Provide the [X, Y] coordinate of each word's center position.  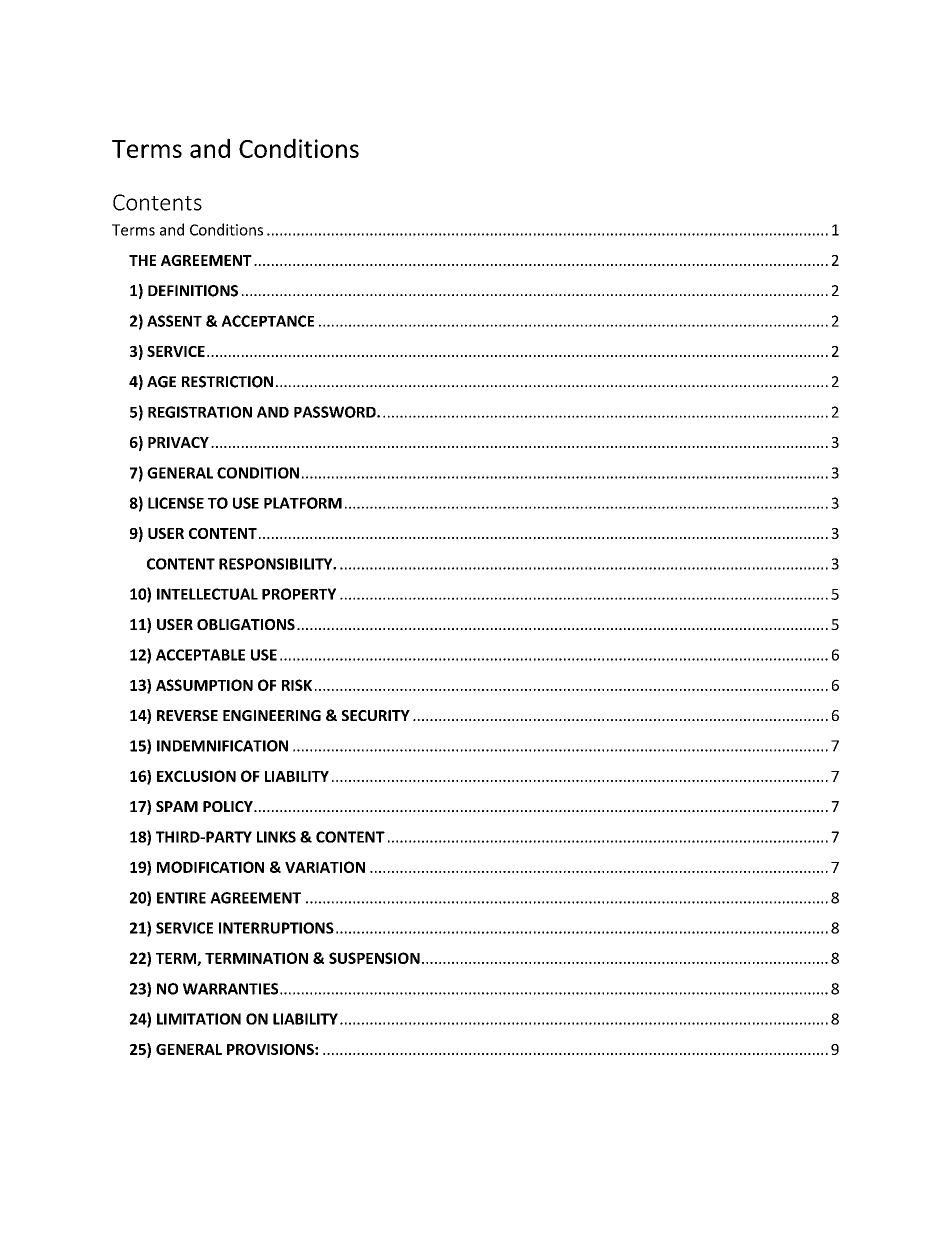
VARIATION [325, 867]
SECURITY [376, 715]
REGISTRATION [200, 412]
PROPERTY [299, 594]
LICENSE [176, 503]
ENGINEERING [272, 715]
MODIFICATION [210, 867]
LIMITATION [199, 1019]
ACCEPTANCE [267, 321]
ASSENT [174, 321]
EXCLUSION [196, 776]
